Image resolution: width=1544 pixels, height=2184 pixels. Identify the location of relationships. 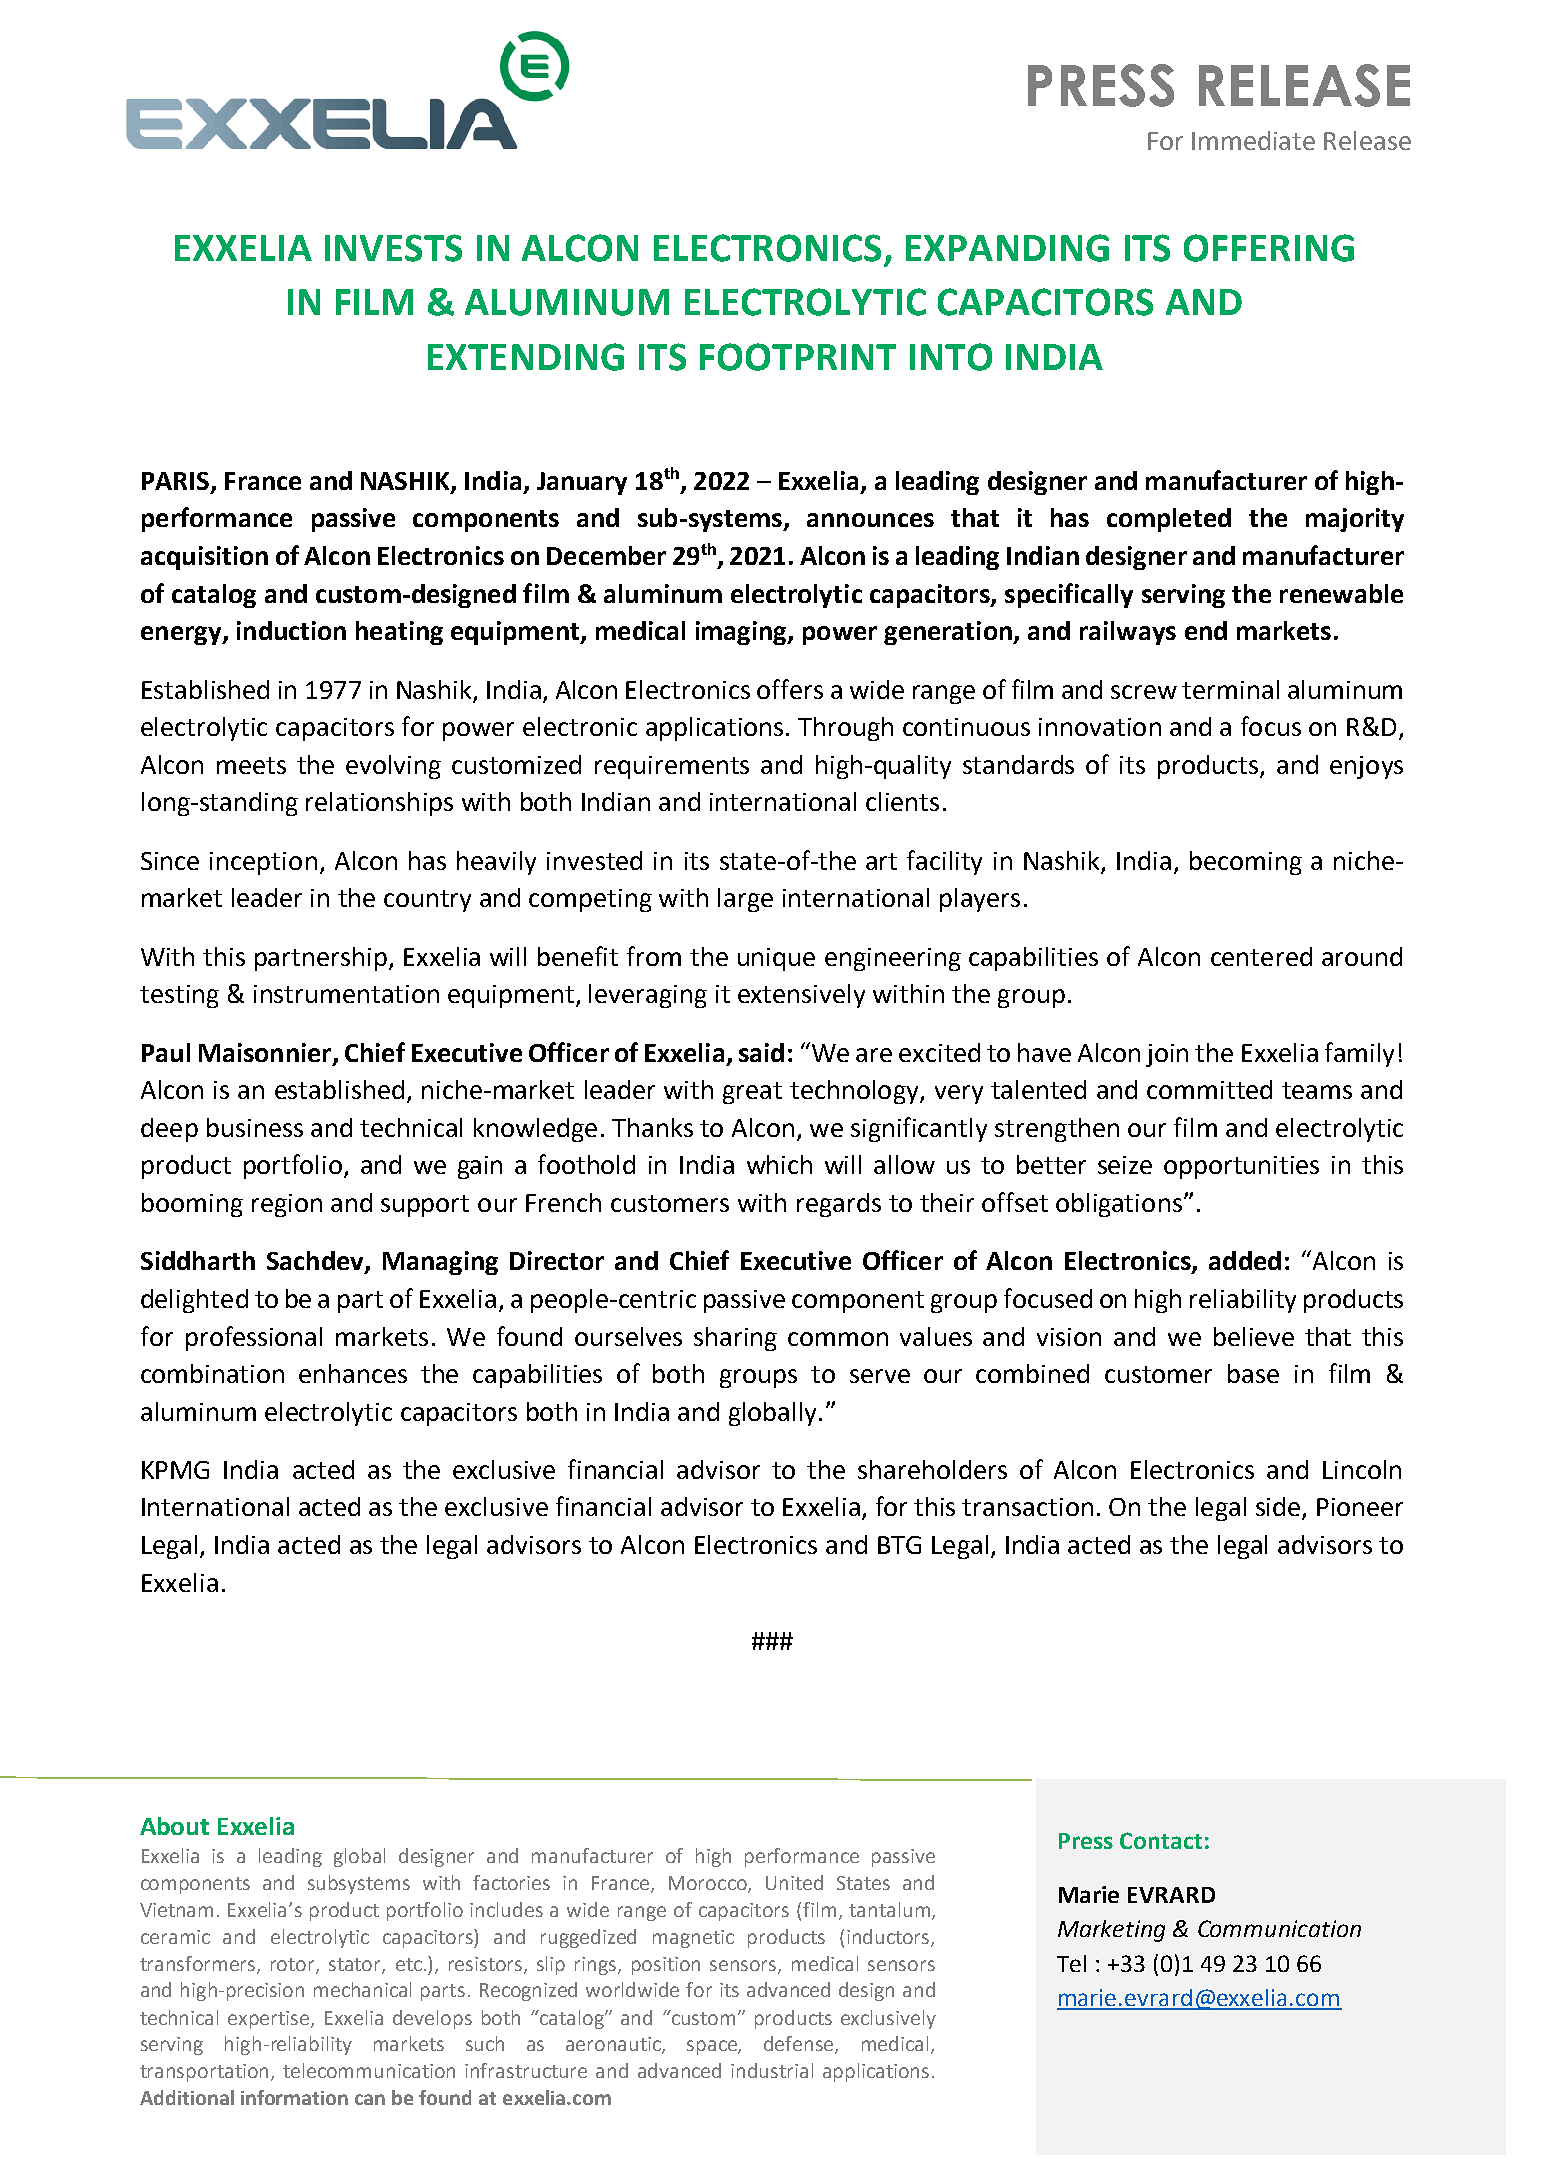
(379, 804).
